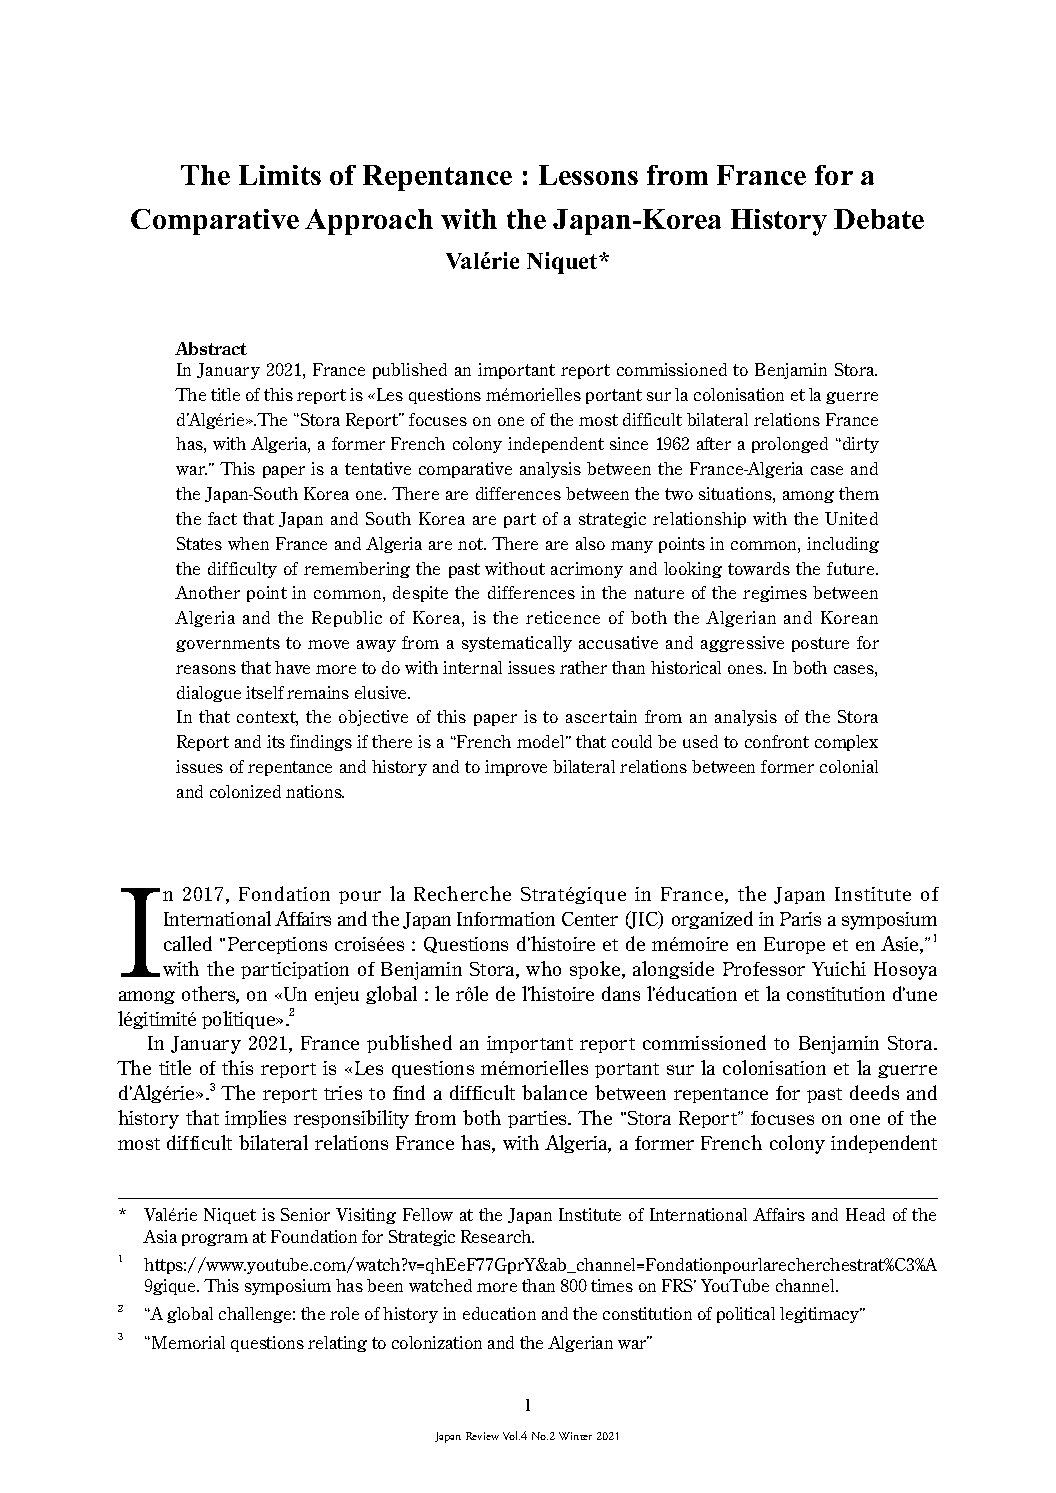 The height and width of the document is (1493, 1056). I want to click on Memorial, so click(188, 1342).
